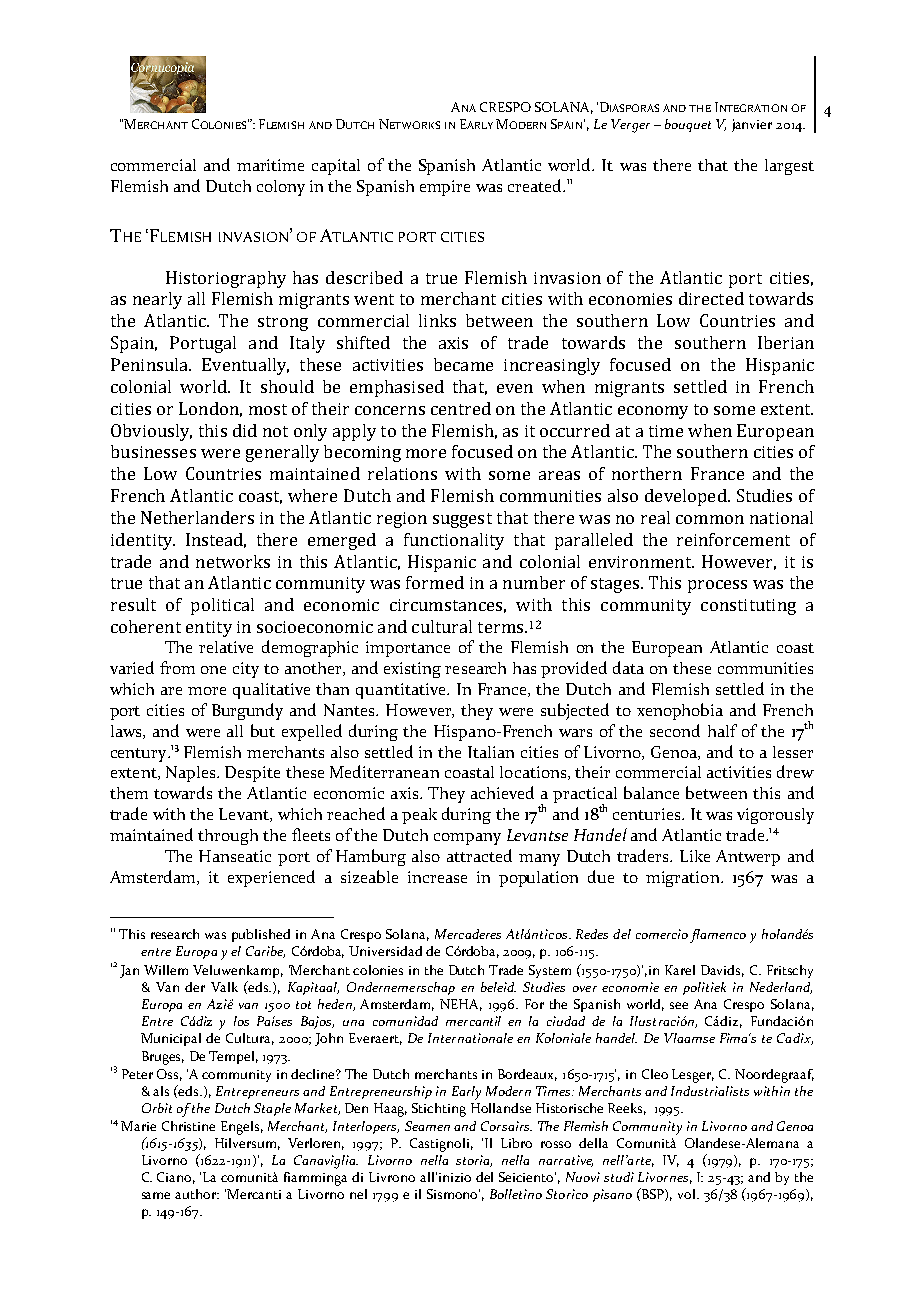 This page has height=1308, width=924. What do you see at coordinates (197, 1194) in the page?
I see `author` at bounding box center [197, 1194].
